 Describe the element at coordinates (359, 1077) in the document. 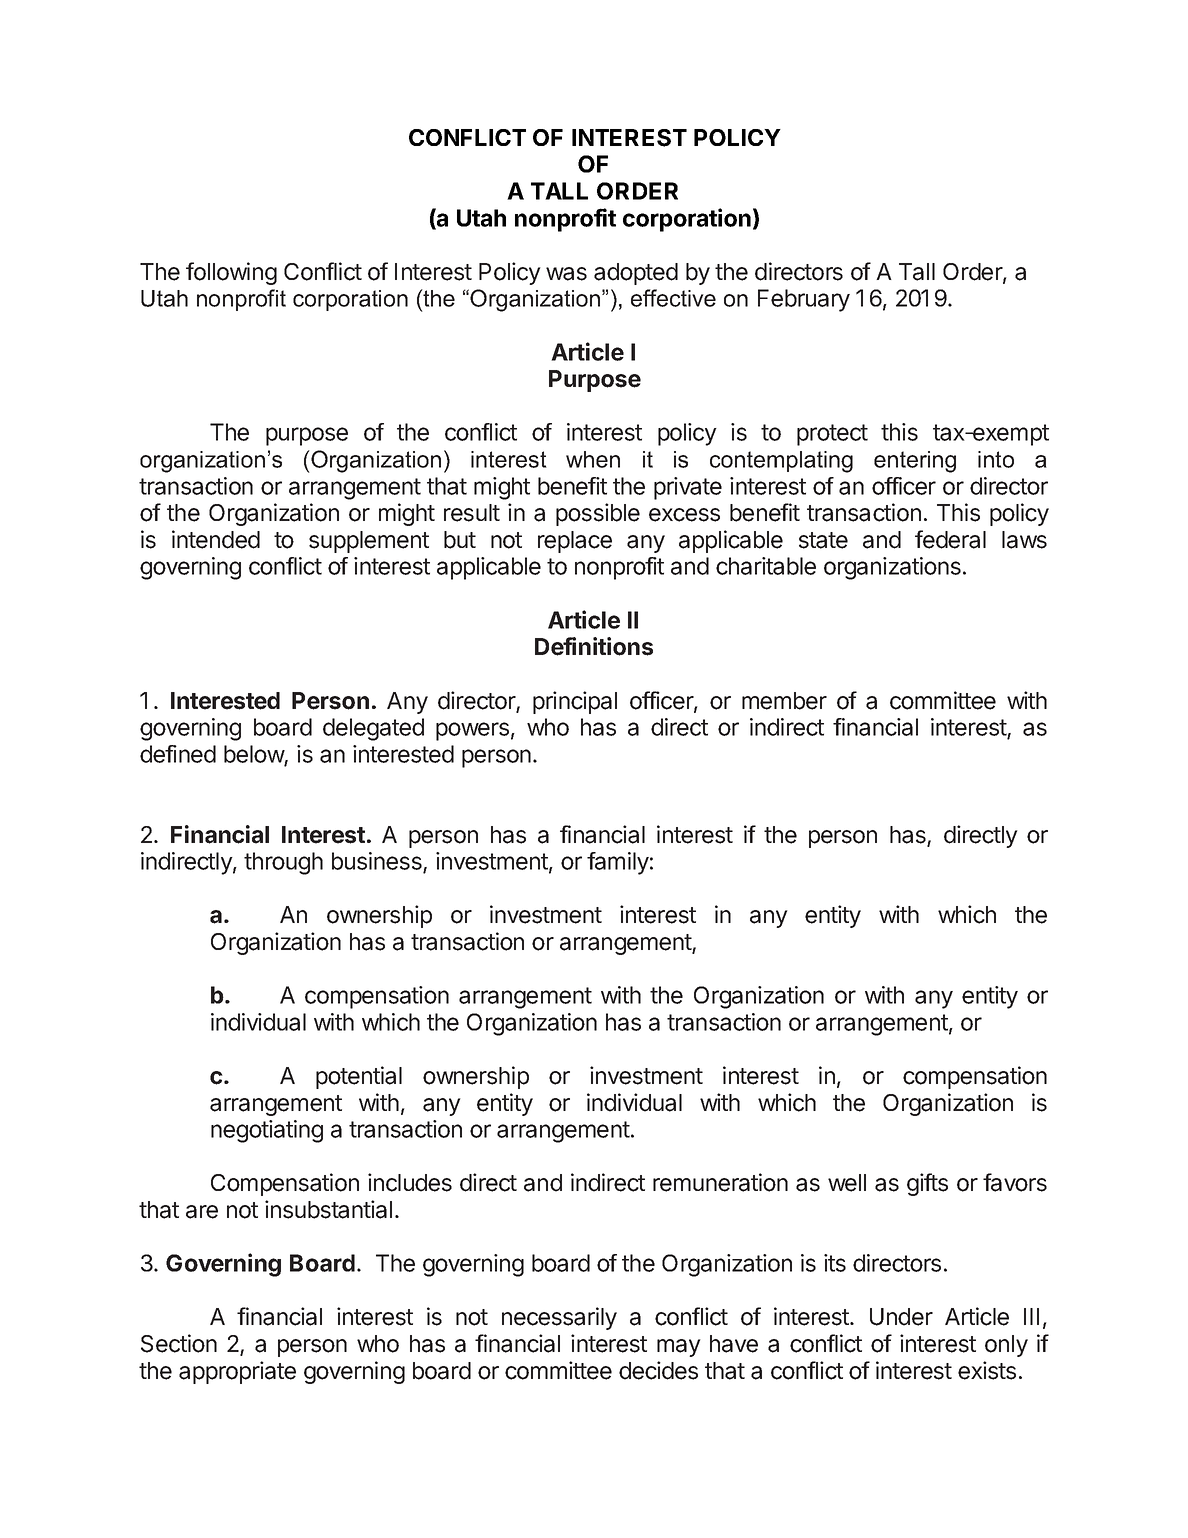

I see `potential` at that location.
